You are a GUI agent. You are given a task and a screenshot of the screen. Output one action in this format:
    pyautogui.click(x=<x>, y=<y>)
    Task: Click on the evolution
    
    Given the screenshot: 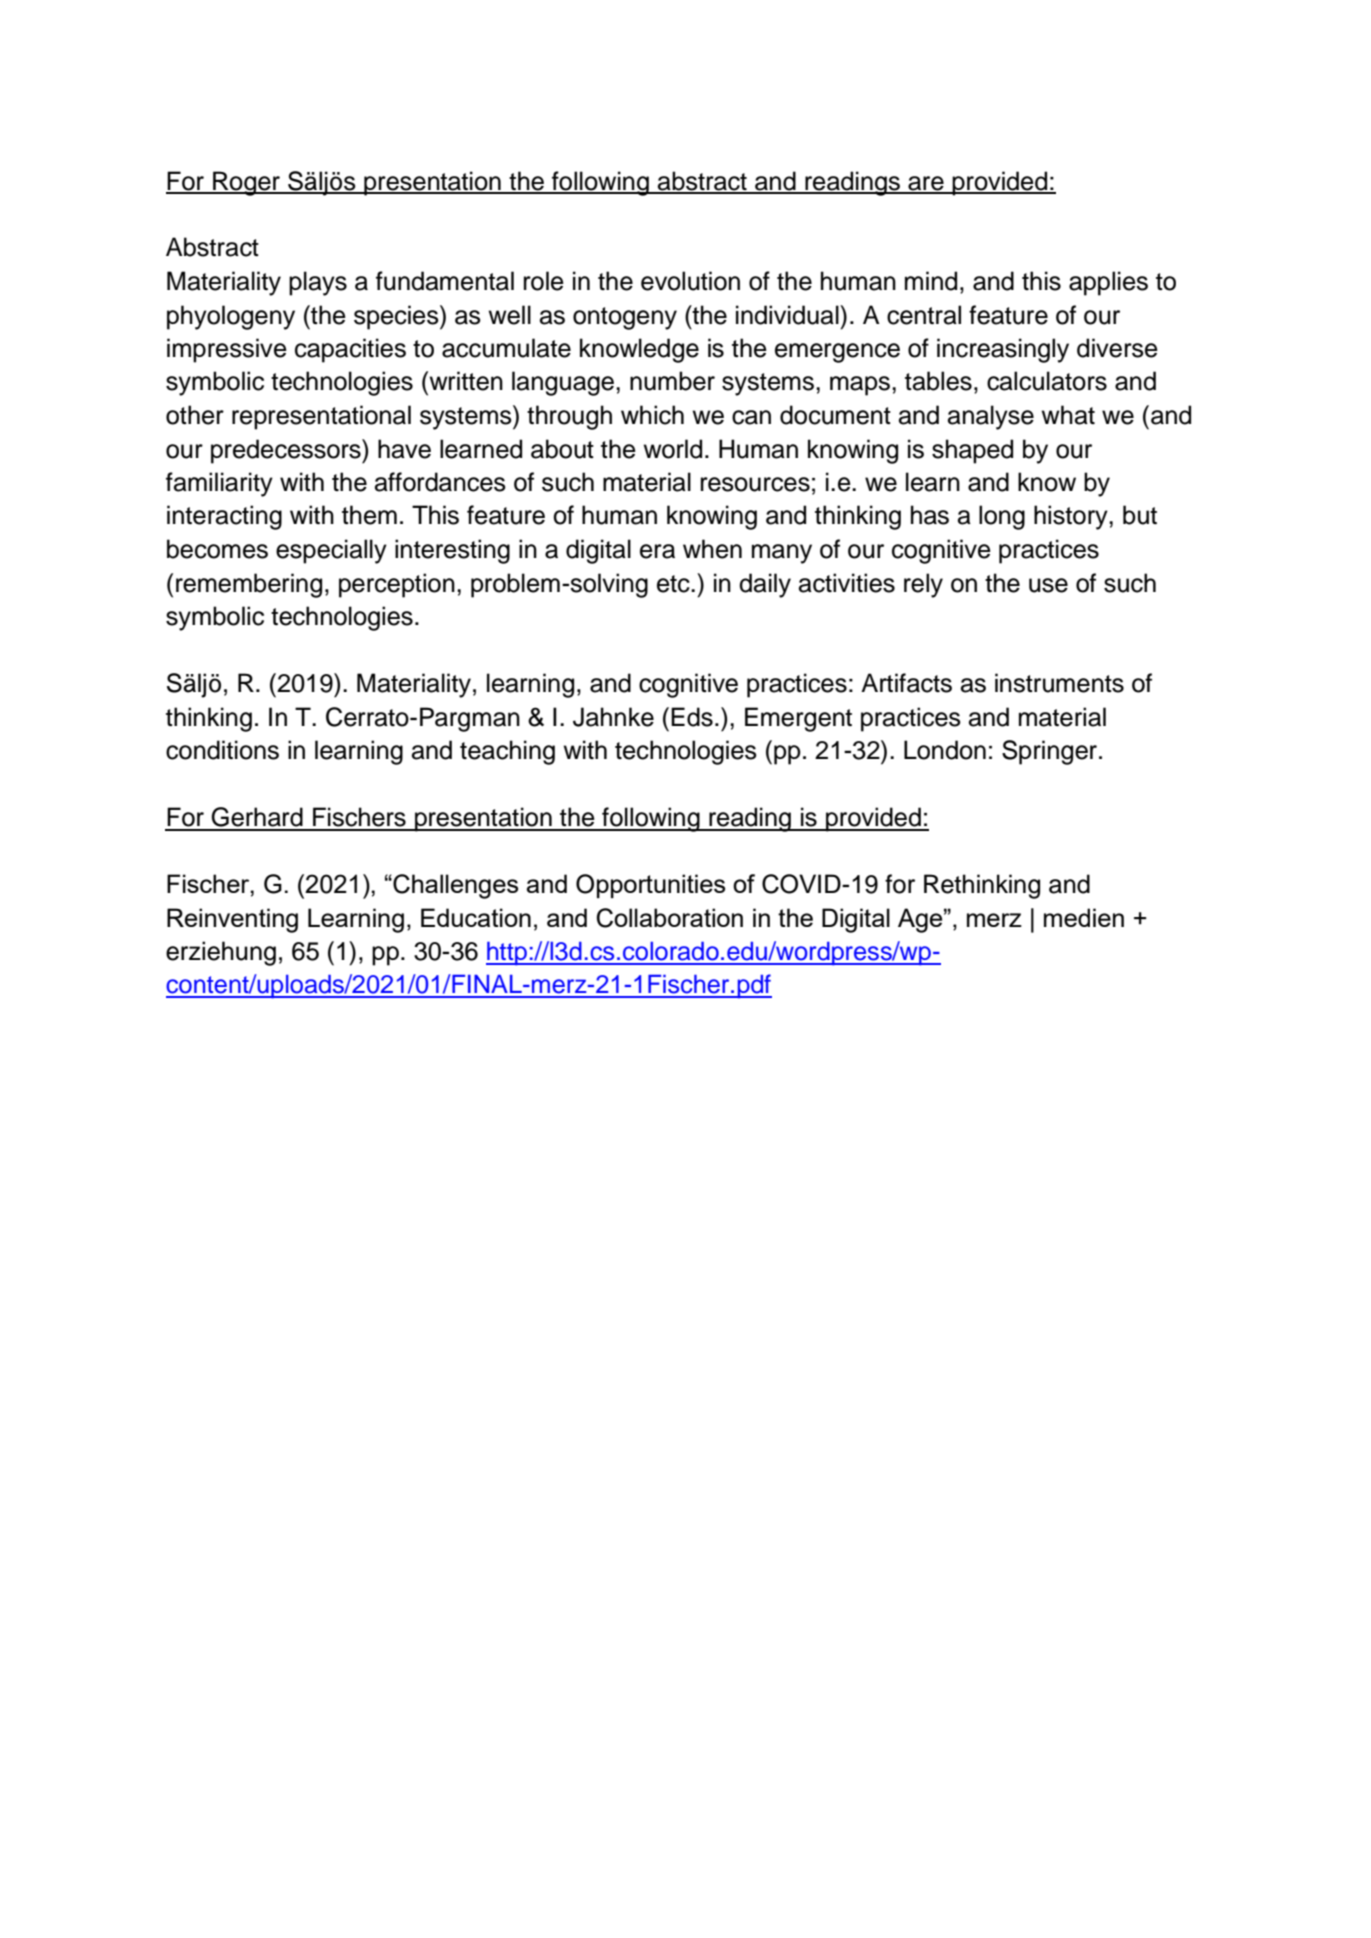 What is the action you would take?
    pyautogui.click(x=690, y=281)
